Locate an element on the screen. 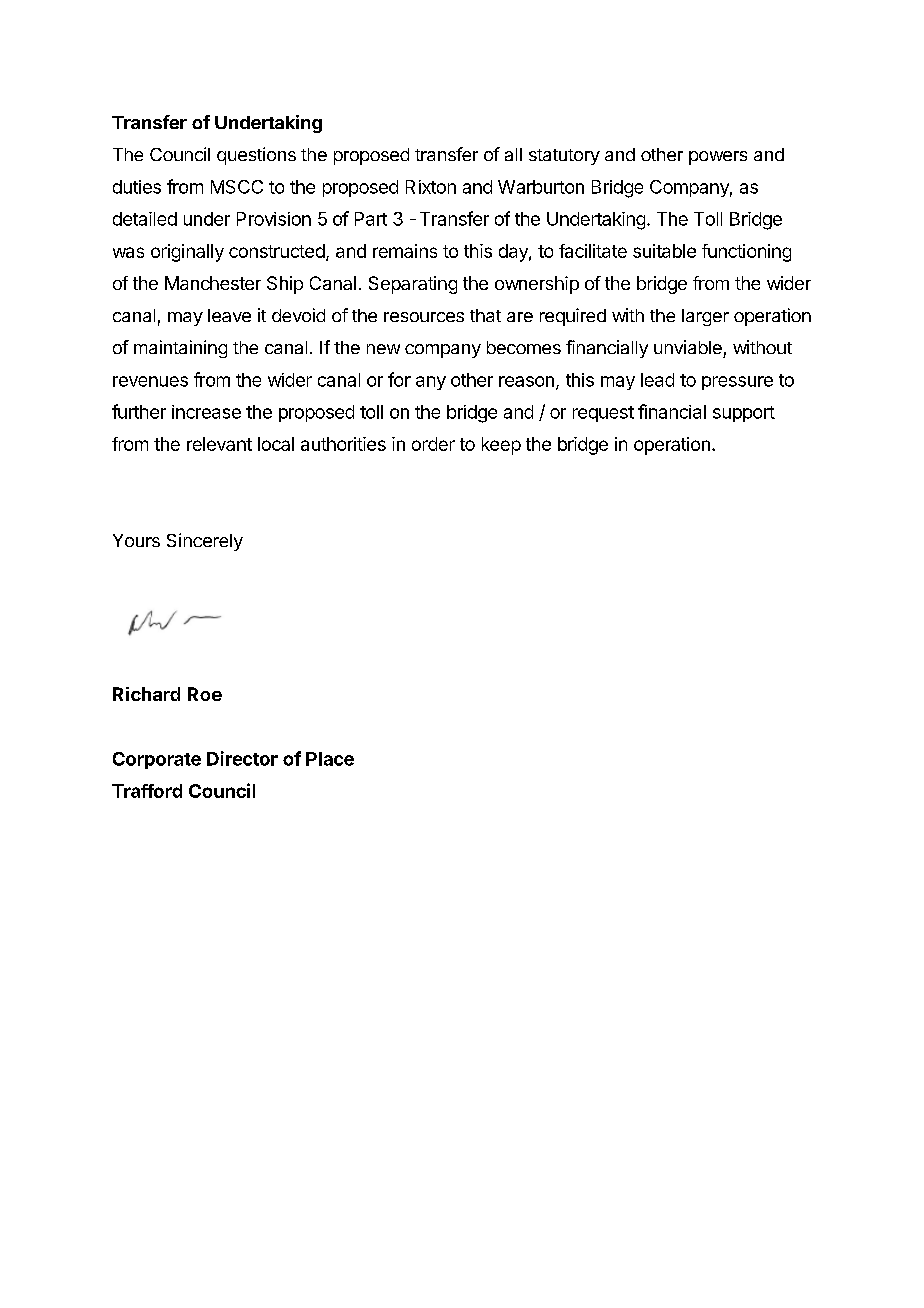  Place is located at coordinates (330, 759).
